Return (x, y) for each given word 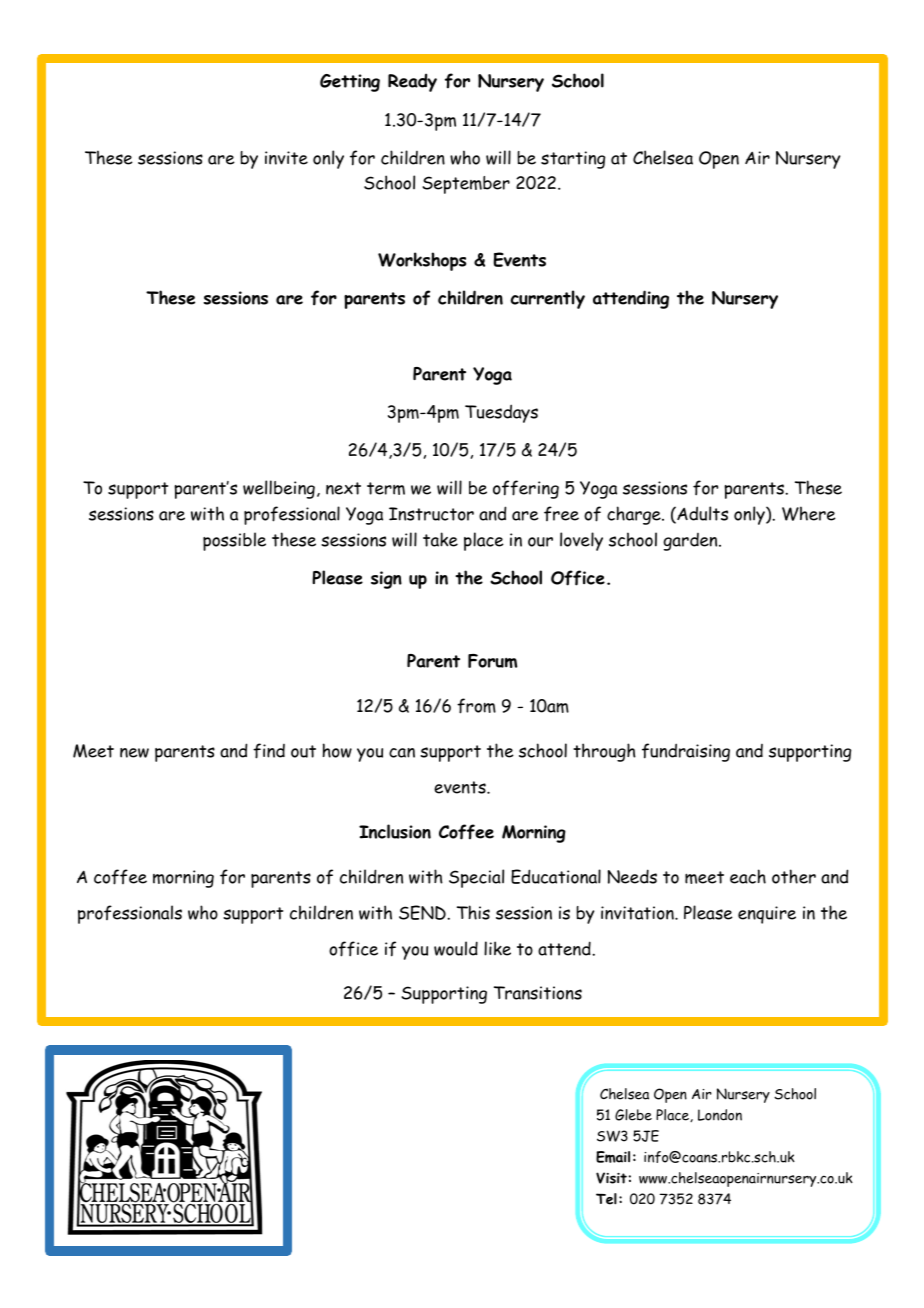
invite (286, 158)
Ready (412, 82)
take (440, 539)
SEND (423, 912)
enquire (767, 915)
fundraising (686, 752)
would (456, 948)
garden (691, 542)
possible (234, 541)
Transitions (538, 993)
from (476, 706)
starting (573, 160)
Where (809, 513)
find (269, 751)
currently (548, 299)
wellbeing (279, 489)
